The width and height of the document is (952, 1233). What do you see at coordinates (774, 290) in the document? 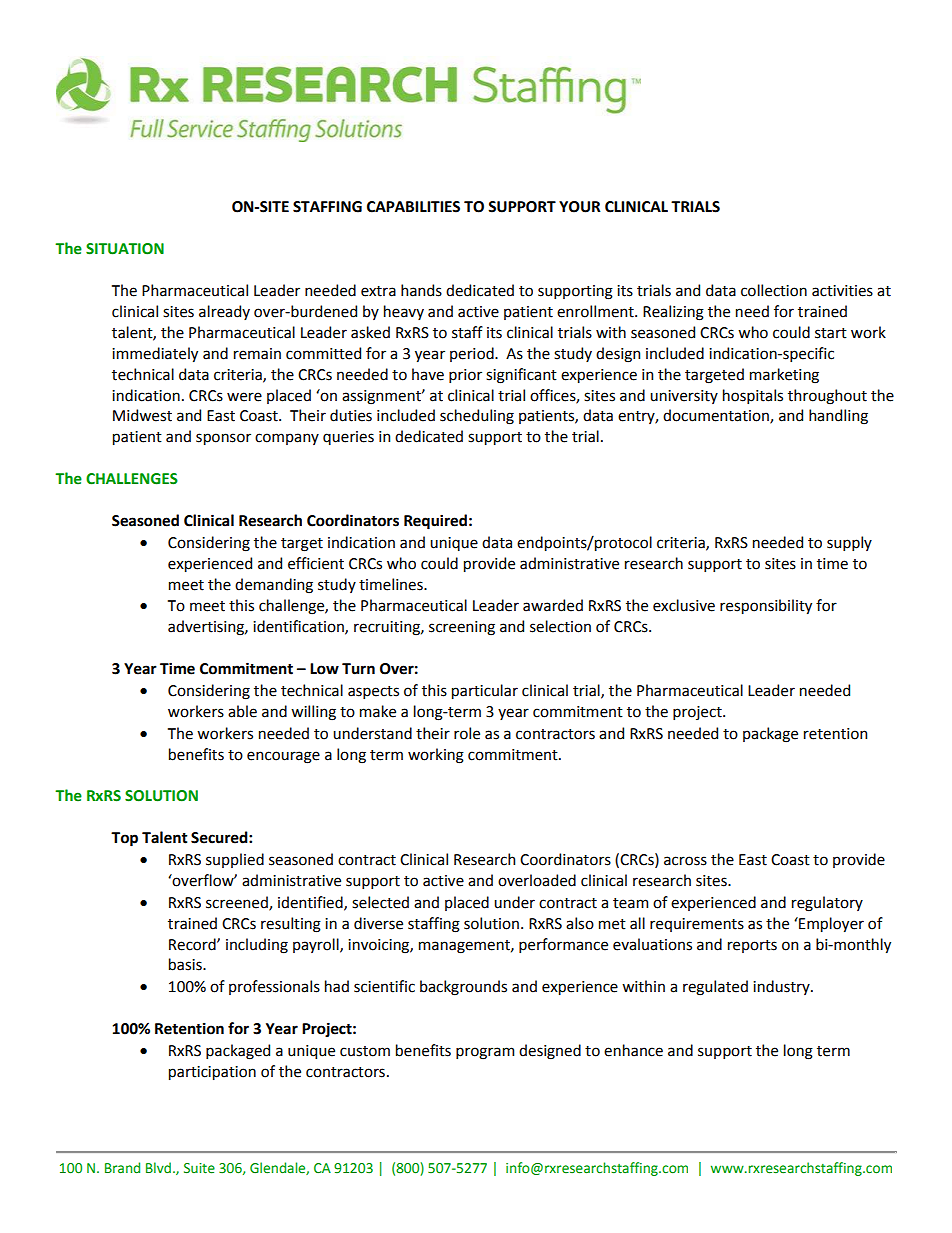
I see `collection` at bounding box center [774, 290].
